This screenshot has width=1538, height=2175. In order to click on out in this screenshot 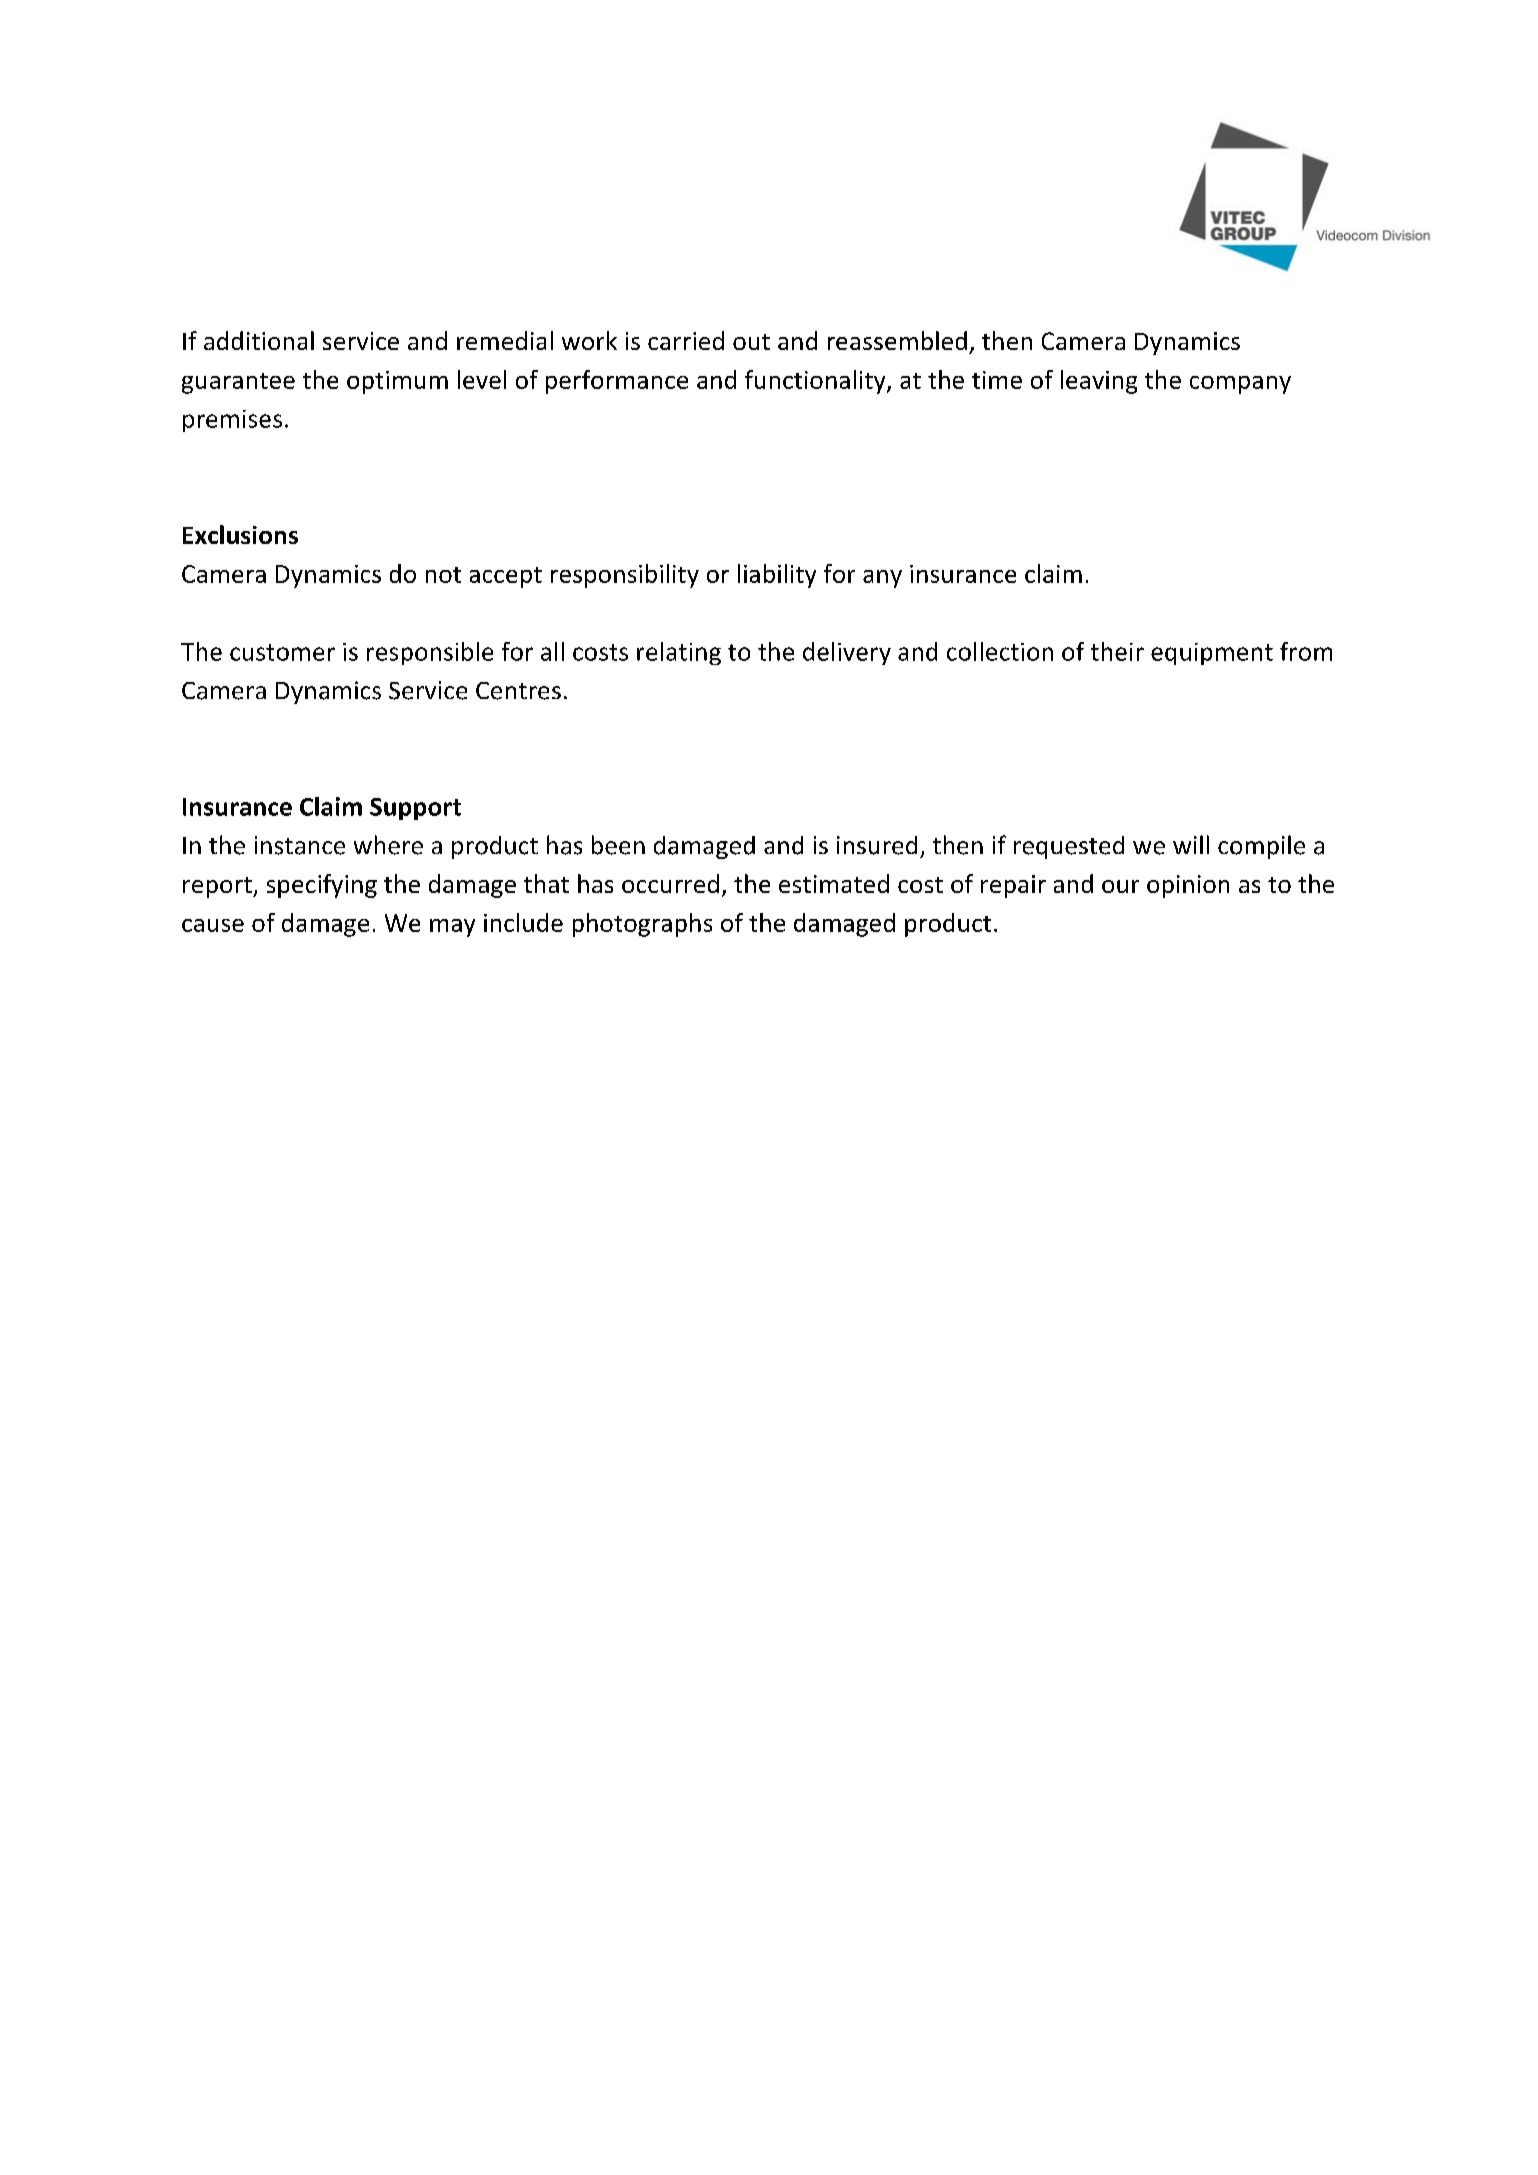, I will do `click(751, 342)`.
